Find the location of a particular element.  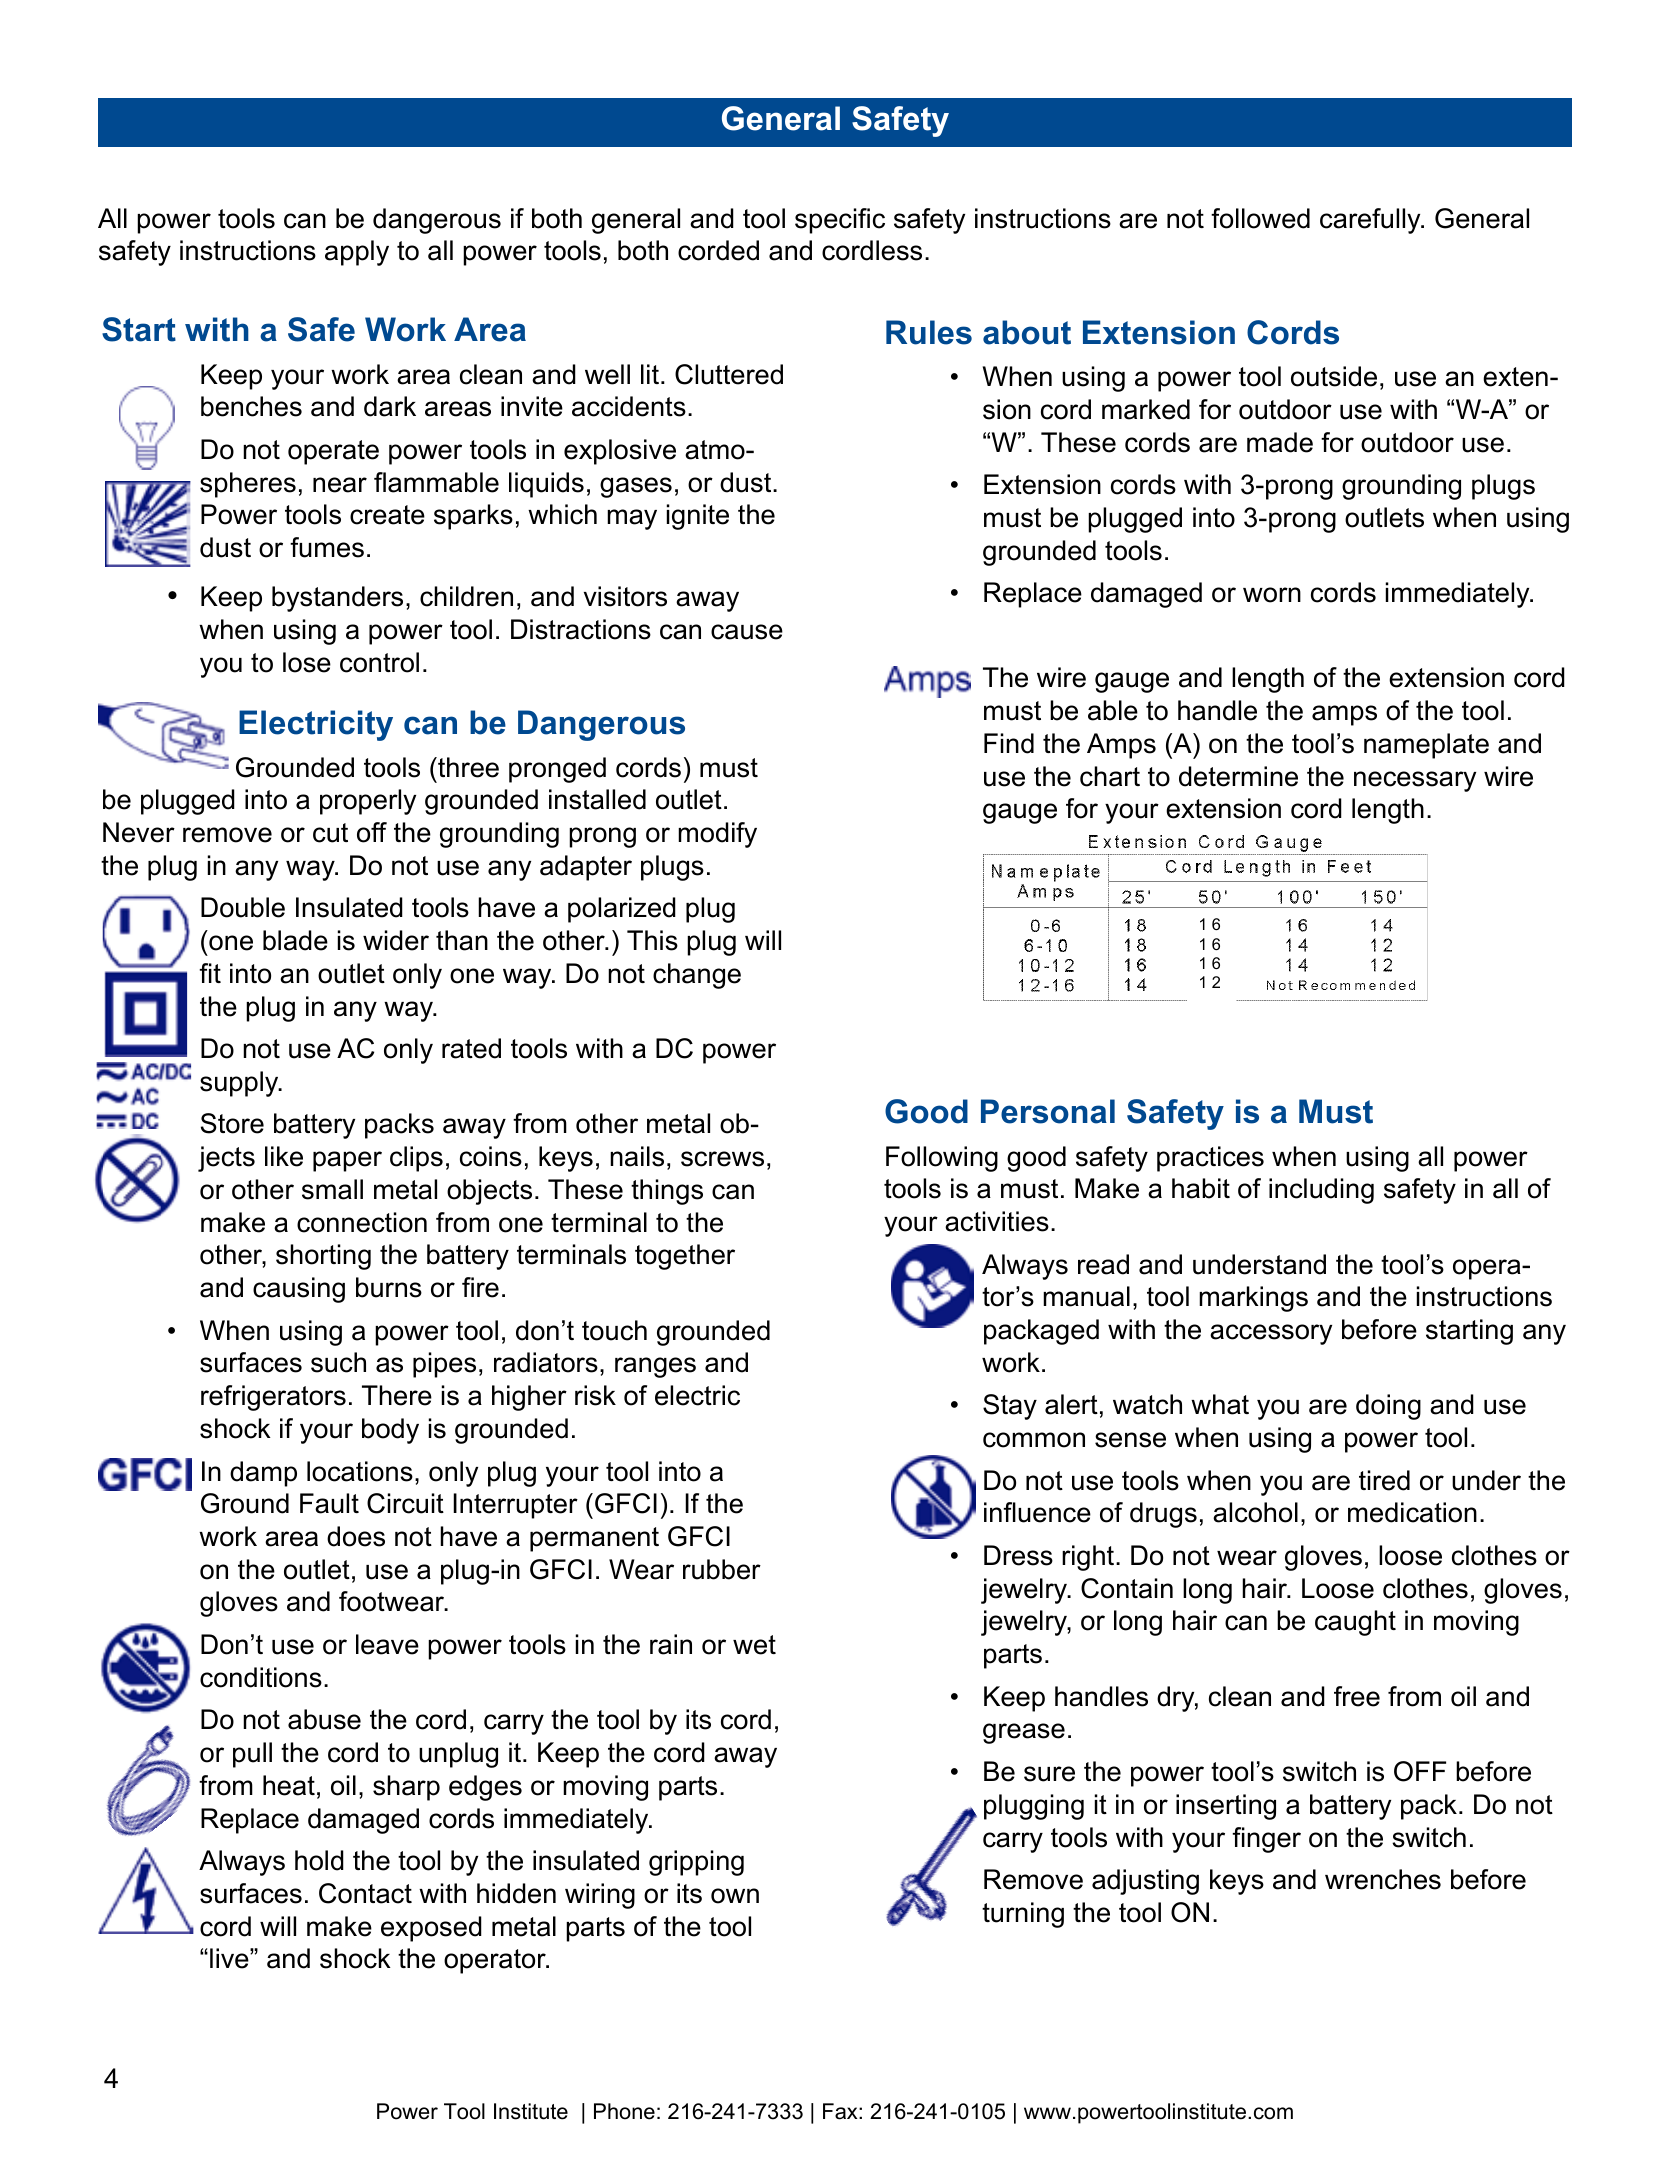

lose is located at coordinates (307, 662).
